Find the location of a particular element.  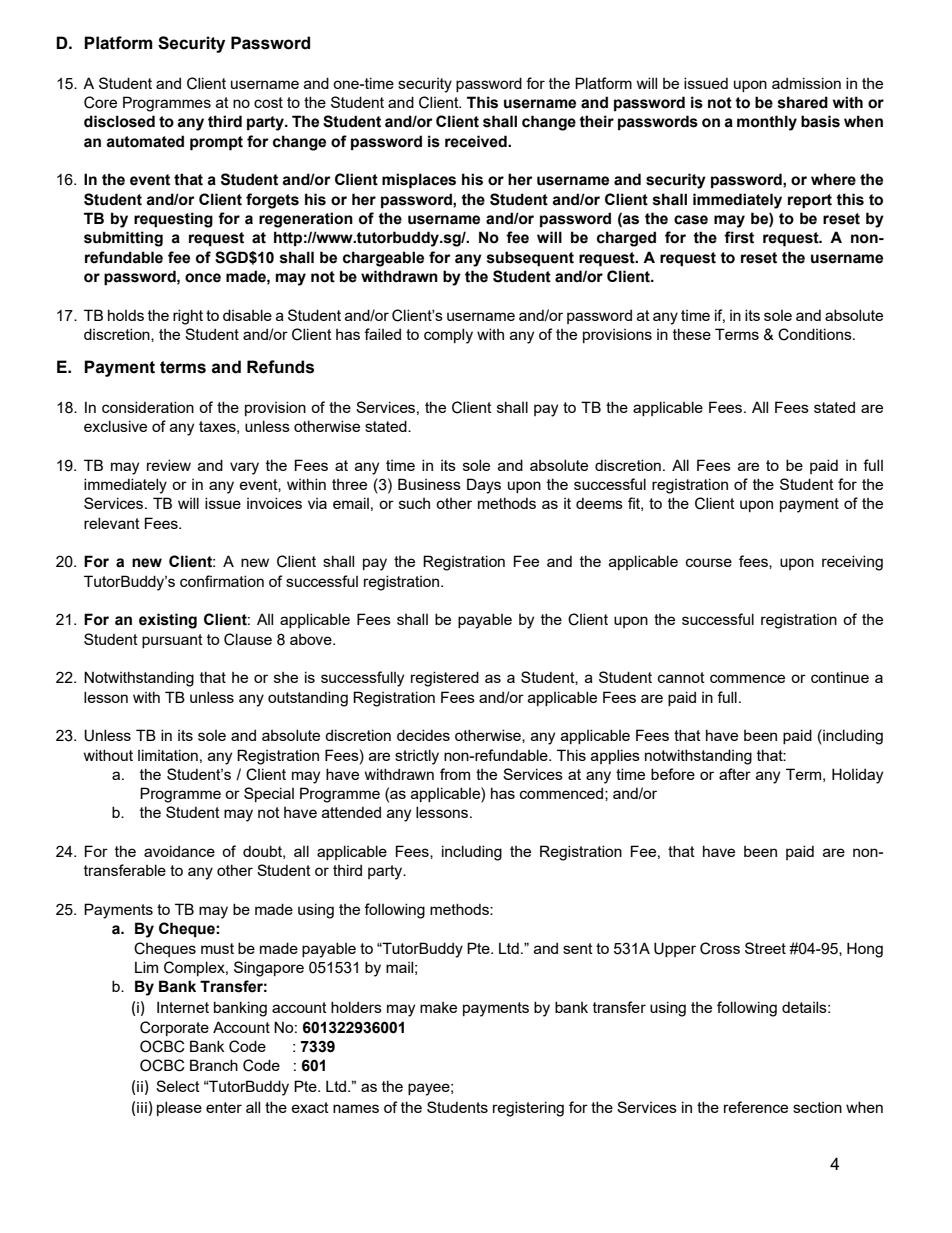

limitation is located at coordinates (168, 755).
